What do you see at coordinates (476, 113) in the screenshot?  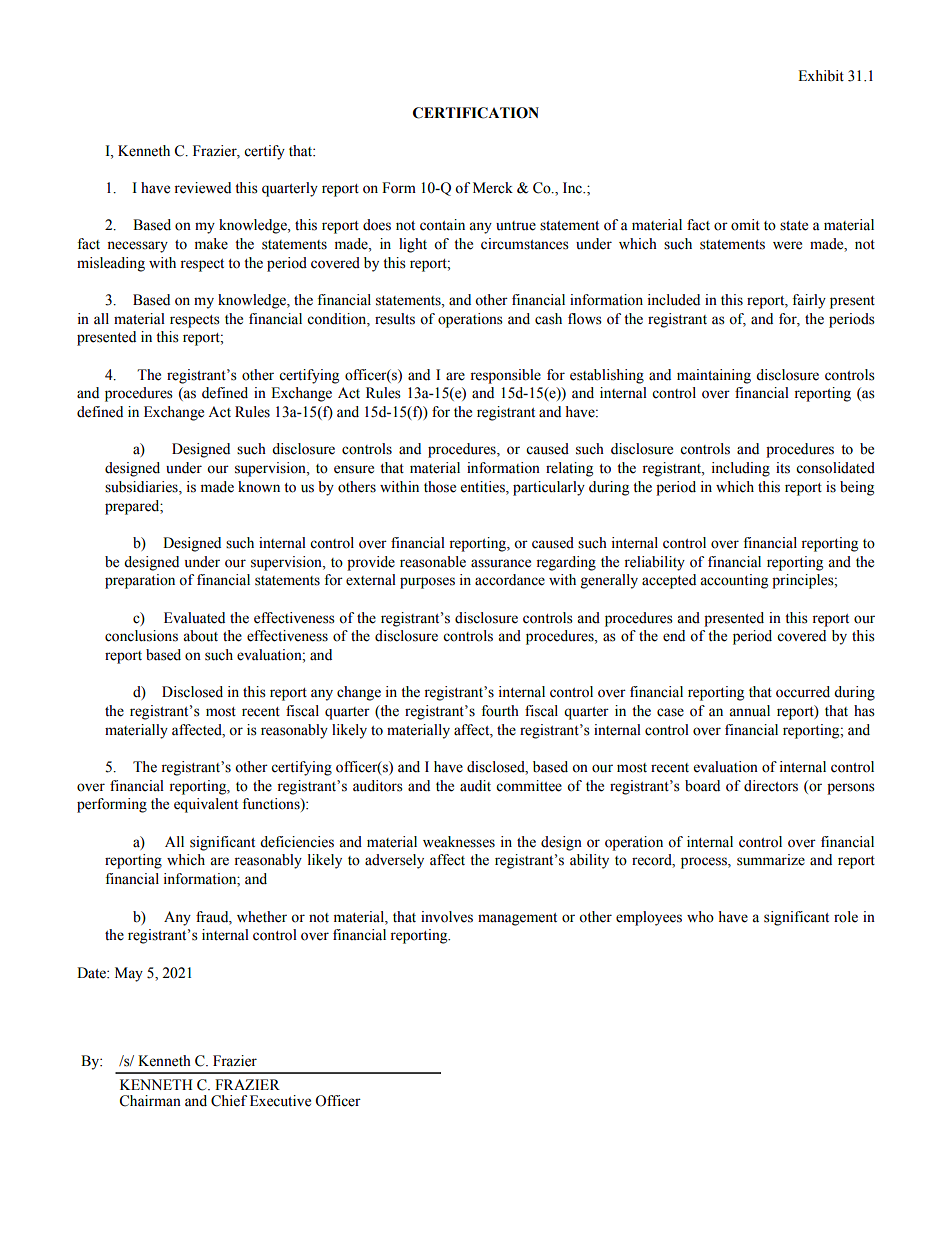 I see `CERTIFICATION` at bounding box center [476, 113].
